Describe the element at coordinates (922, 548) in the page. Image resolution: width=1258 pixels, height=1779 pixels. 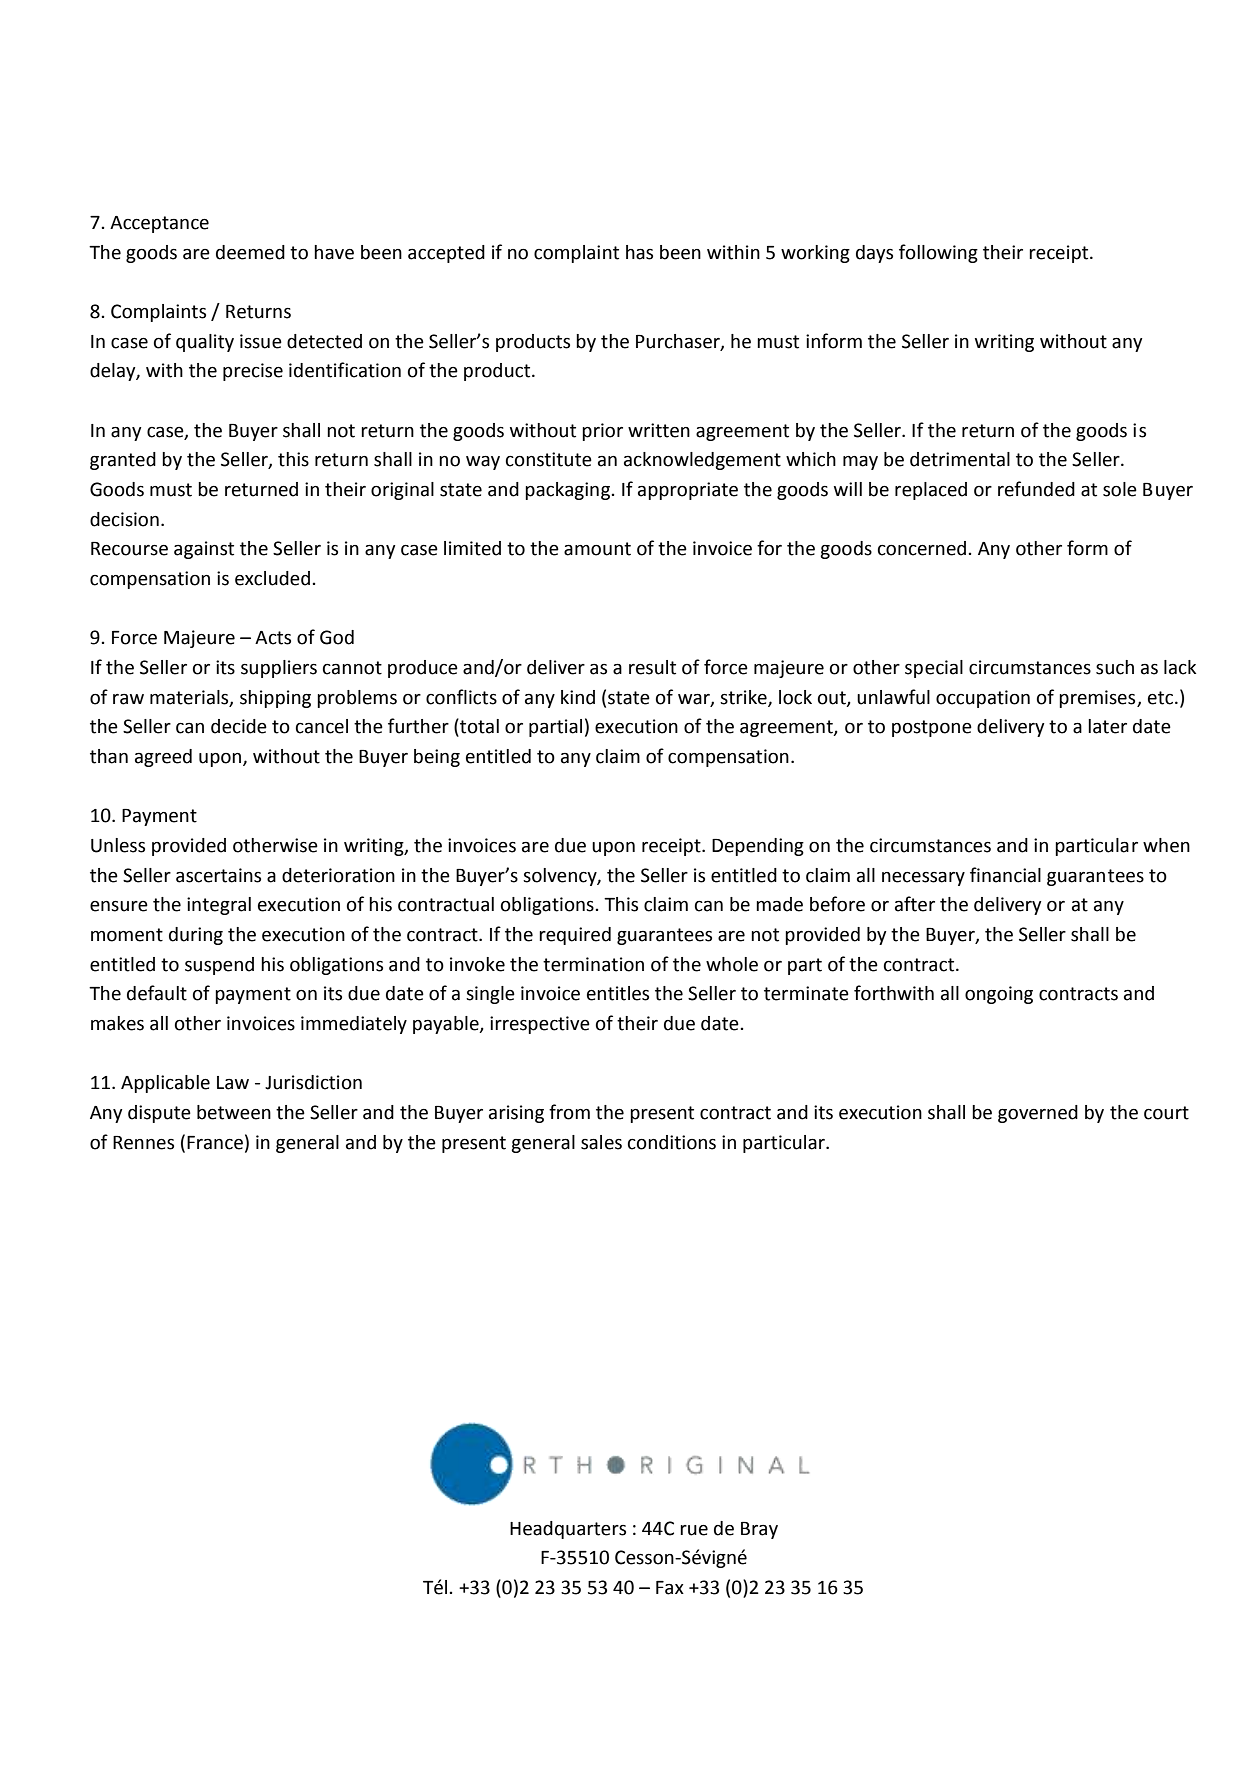
I see `concerned` at that location.
